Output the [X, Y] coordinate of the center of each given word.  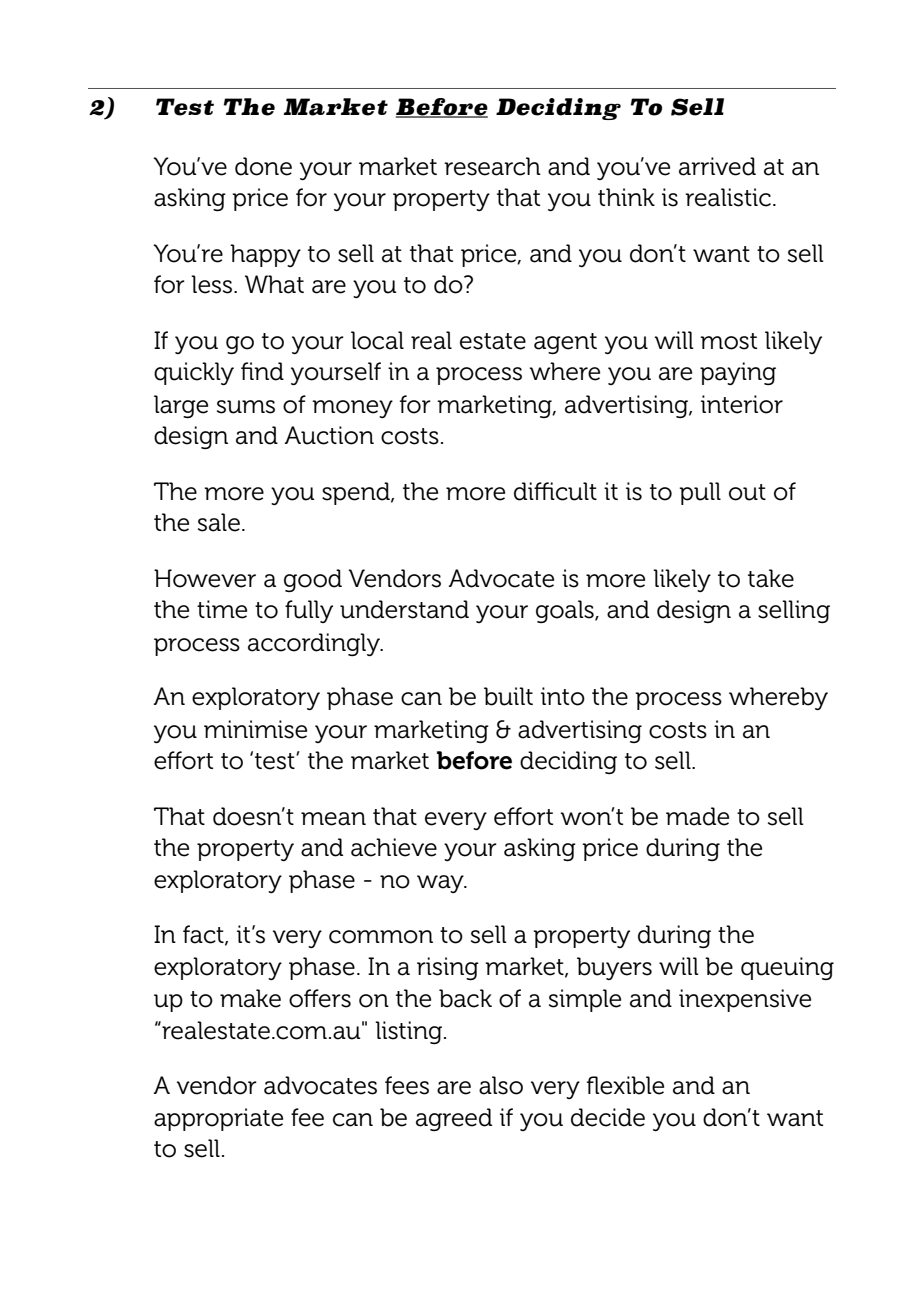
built [508, 696]
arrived [717, 166]
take [771, 578]
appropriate [218, 1119]
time [222, 609]
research [492, 166]
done [263, 166]
